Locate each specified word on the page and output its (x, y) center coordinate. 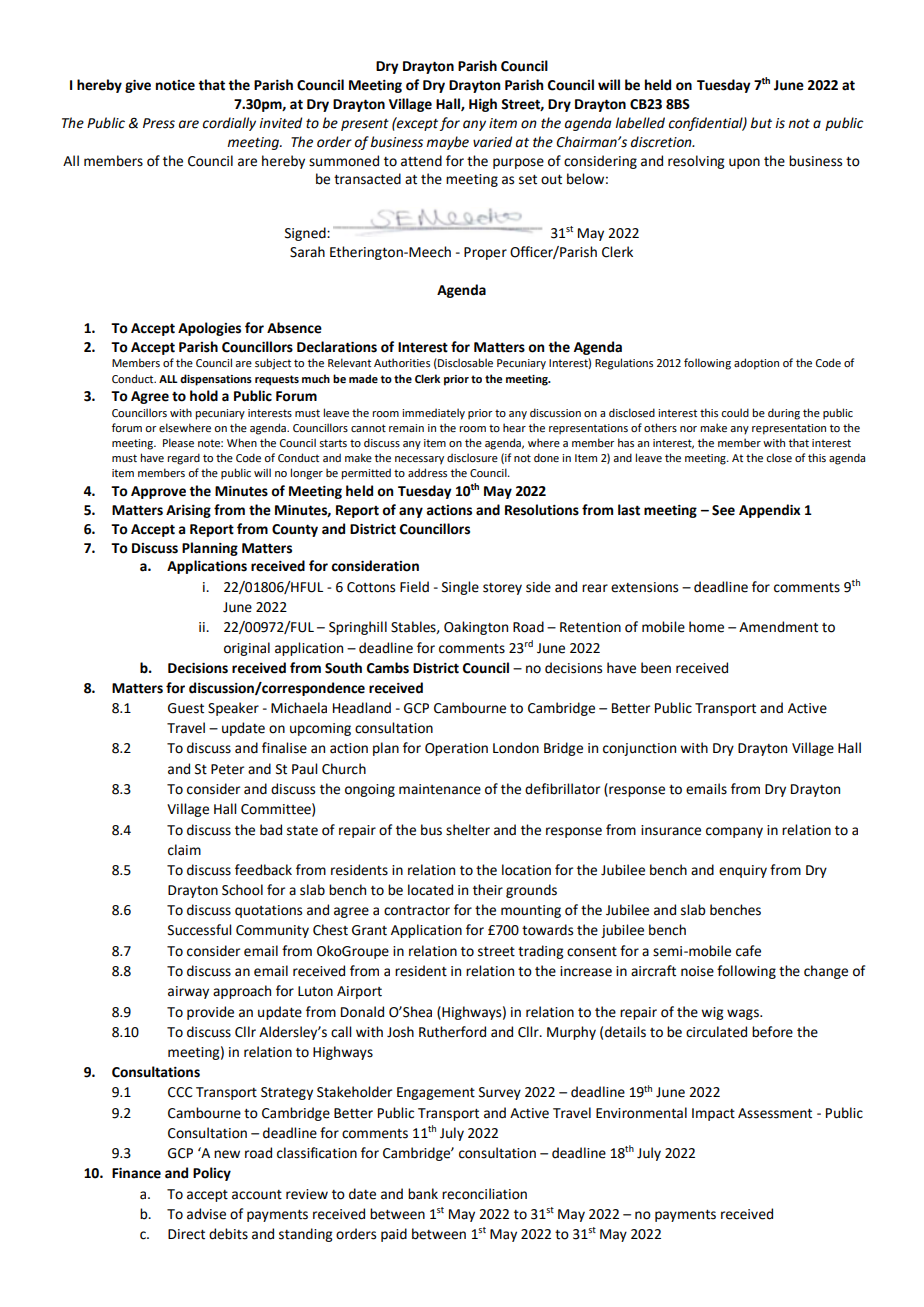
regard (183, 459)
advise (206, 1214)
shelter (468, 830)
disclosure (472, 457)
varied (492, 142)
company (734, 832)
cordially (229, 124)
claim (184, 850)
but (761, 123)
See (723, 510)
